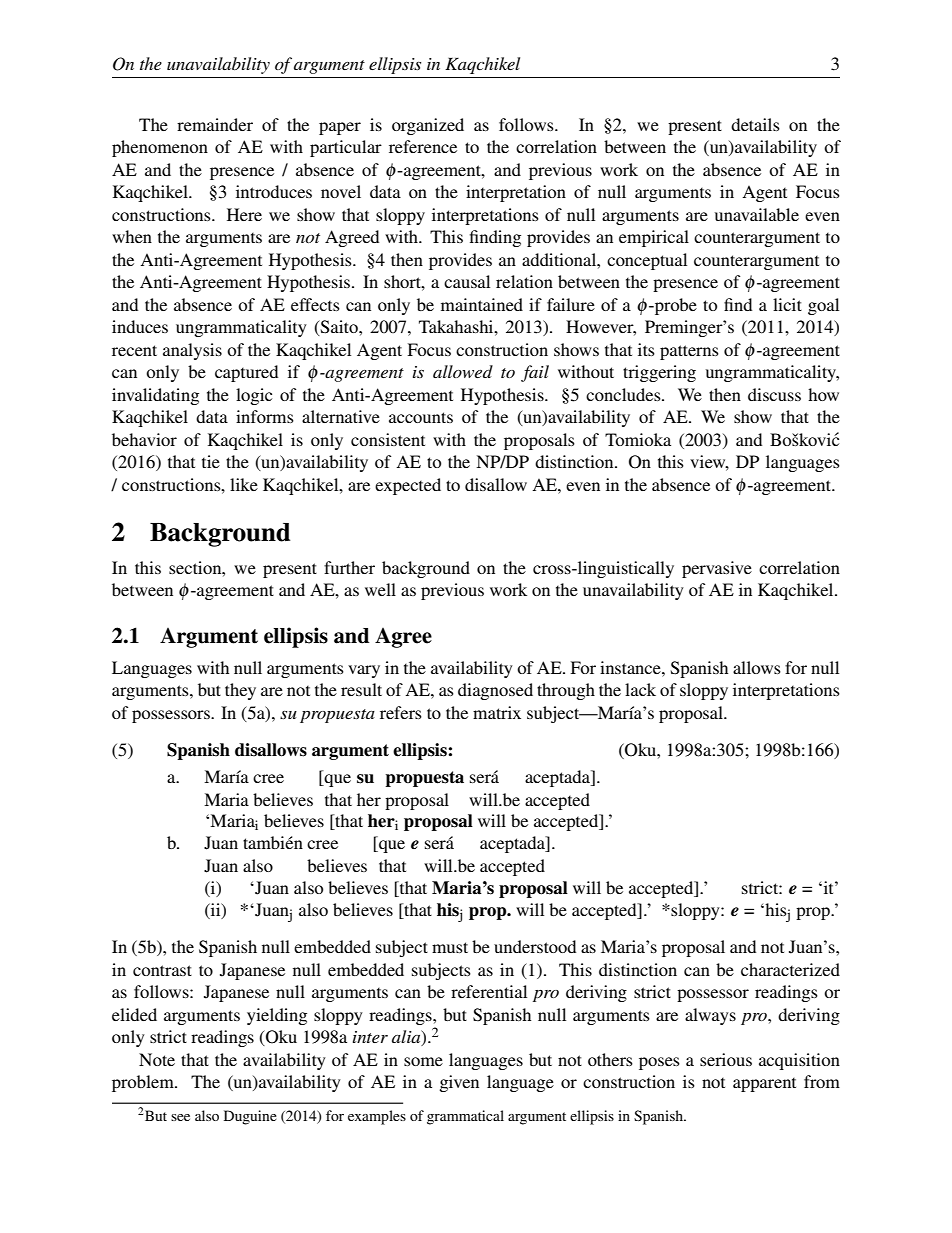  Describe the element at coordinates (755, 124) in the screenshot. I see `details` at that location.
